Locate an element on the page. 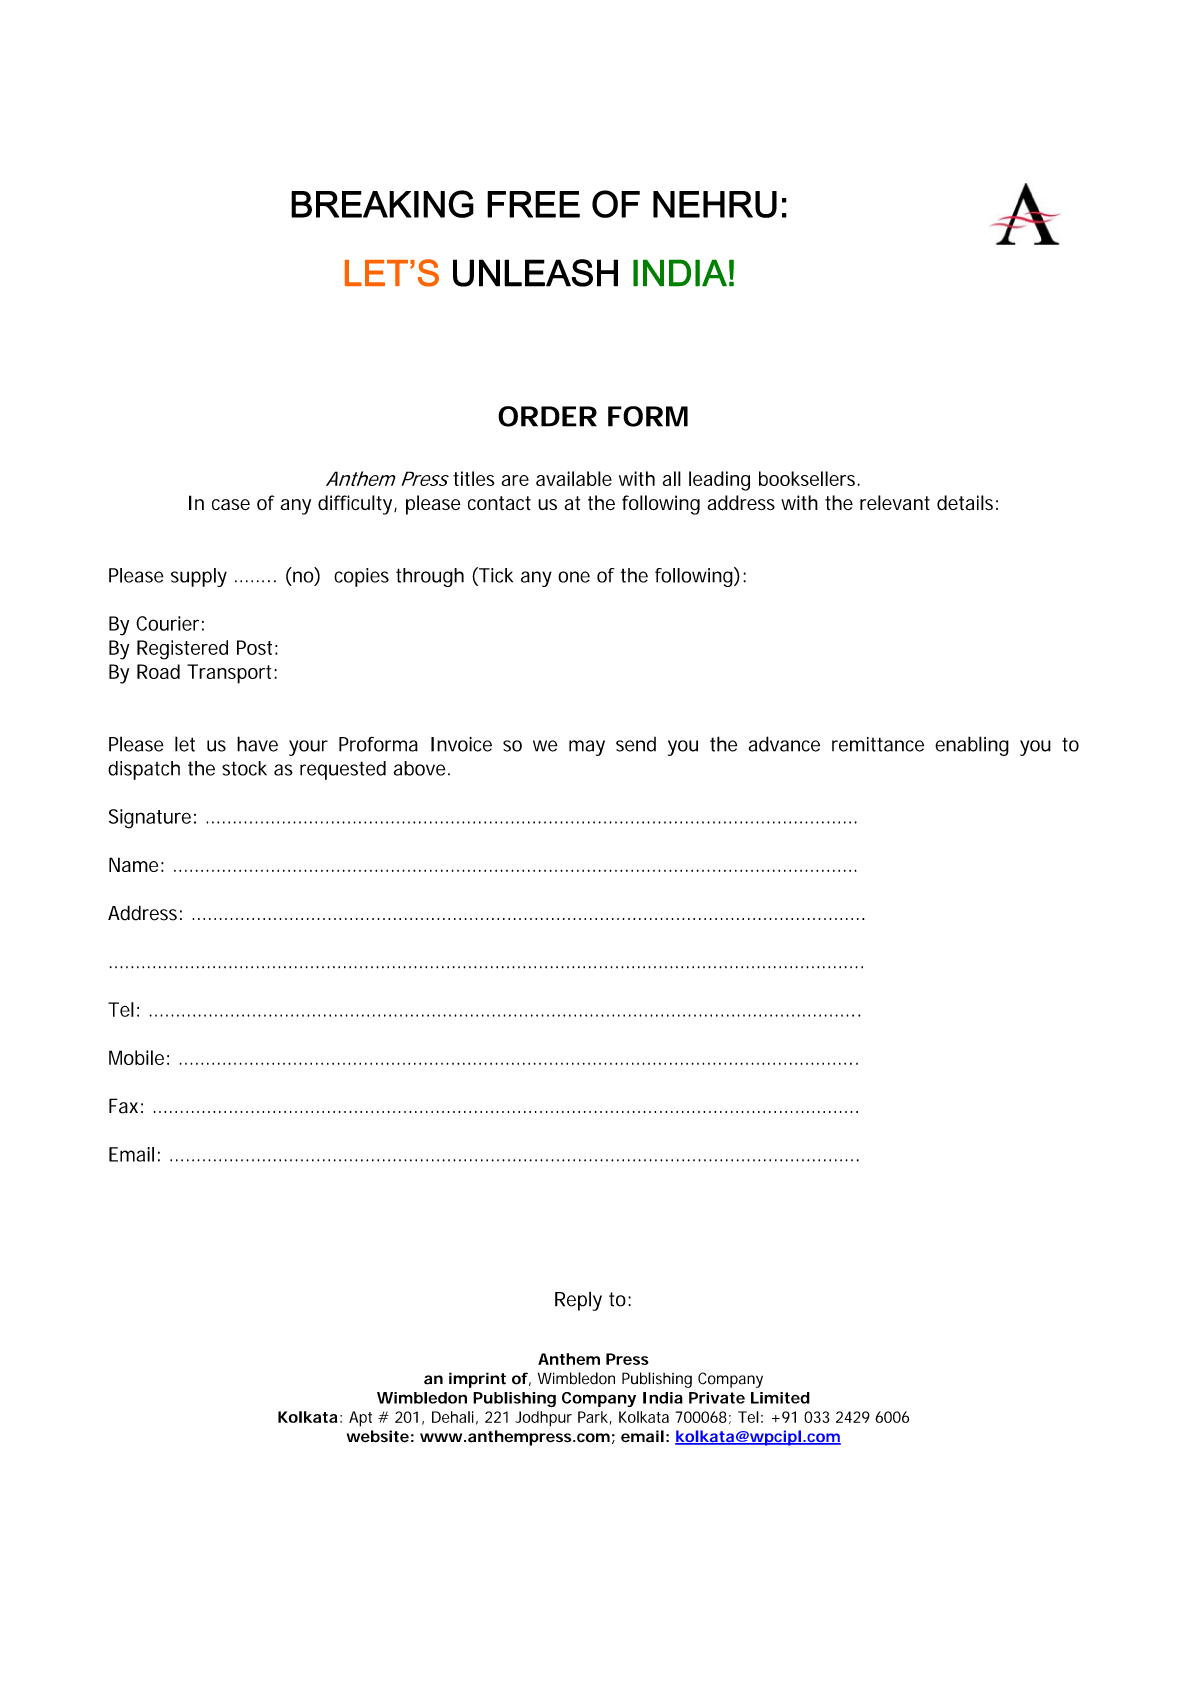 This page has width=1189, height=1683. above is located at coordinates (419, 768).
